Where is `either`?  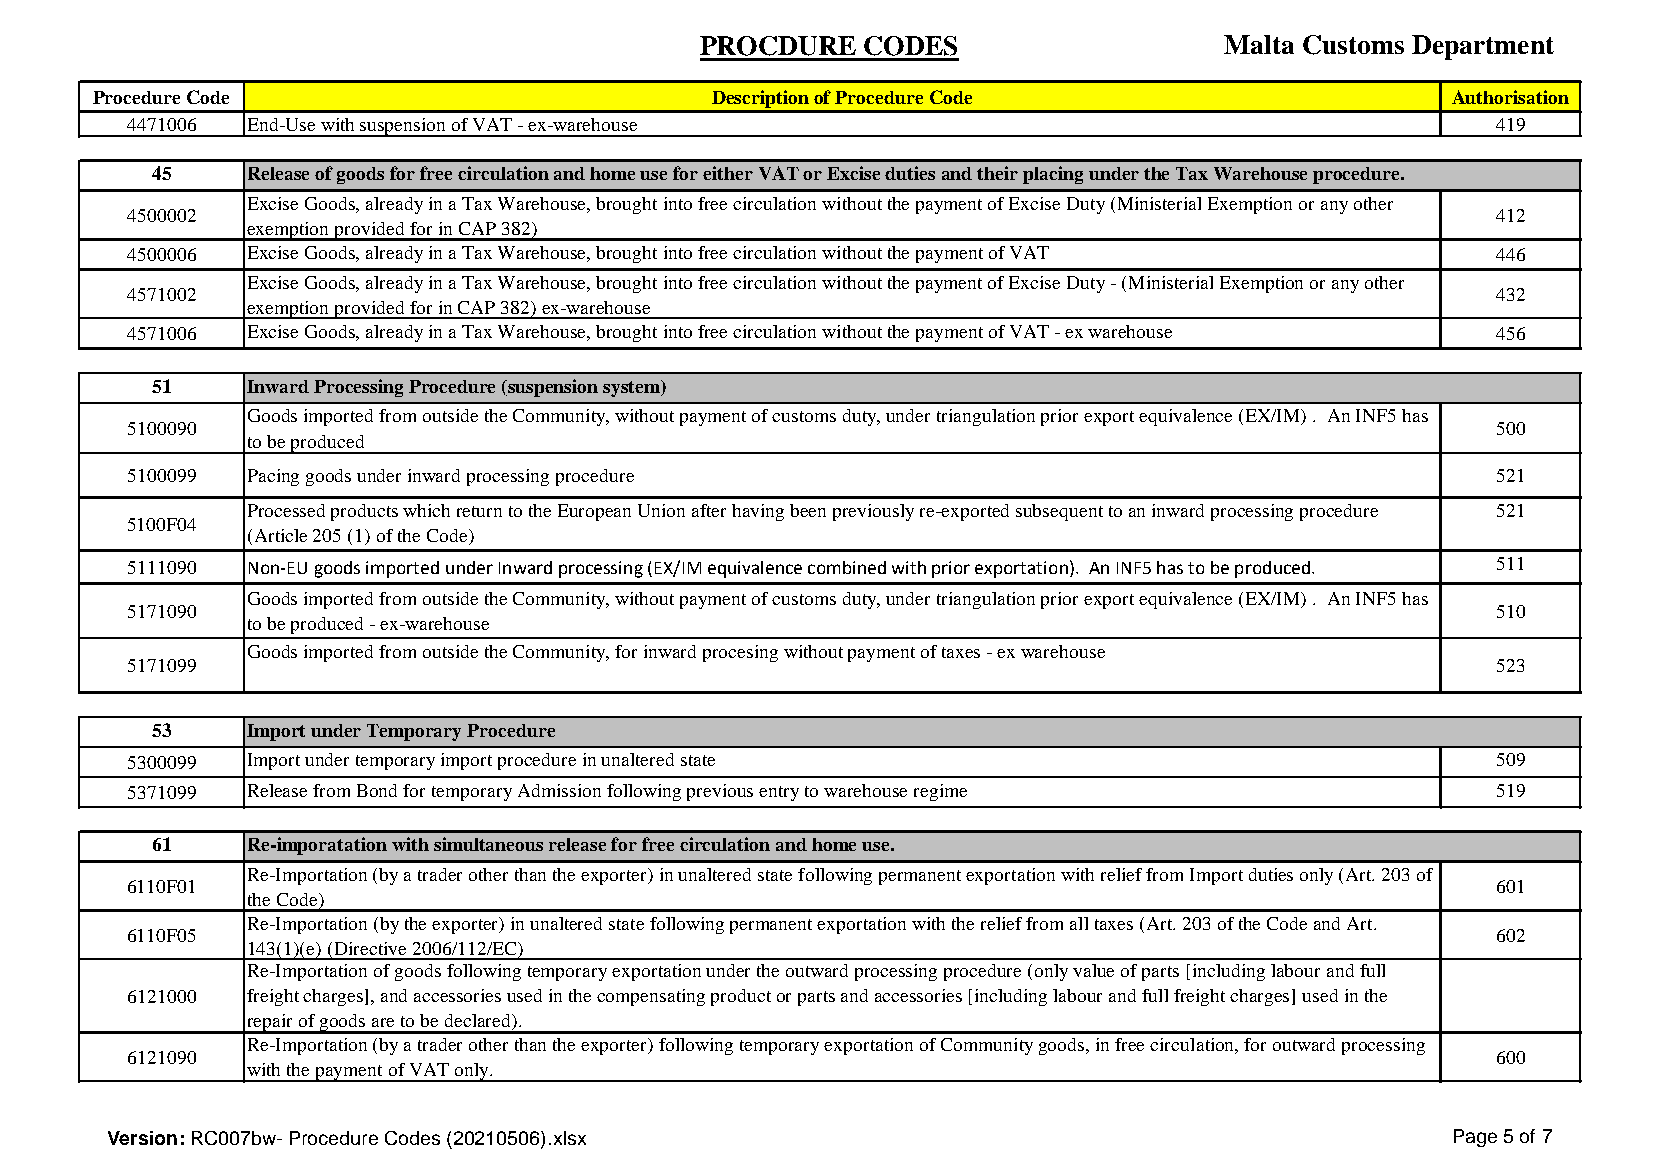
either is located at coordinates (728, 173).
